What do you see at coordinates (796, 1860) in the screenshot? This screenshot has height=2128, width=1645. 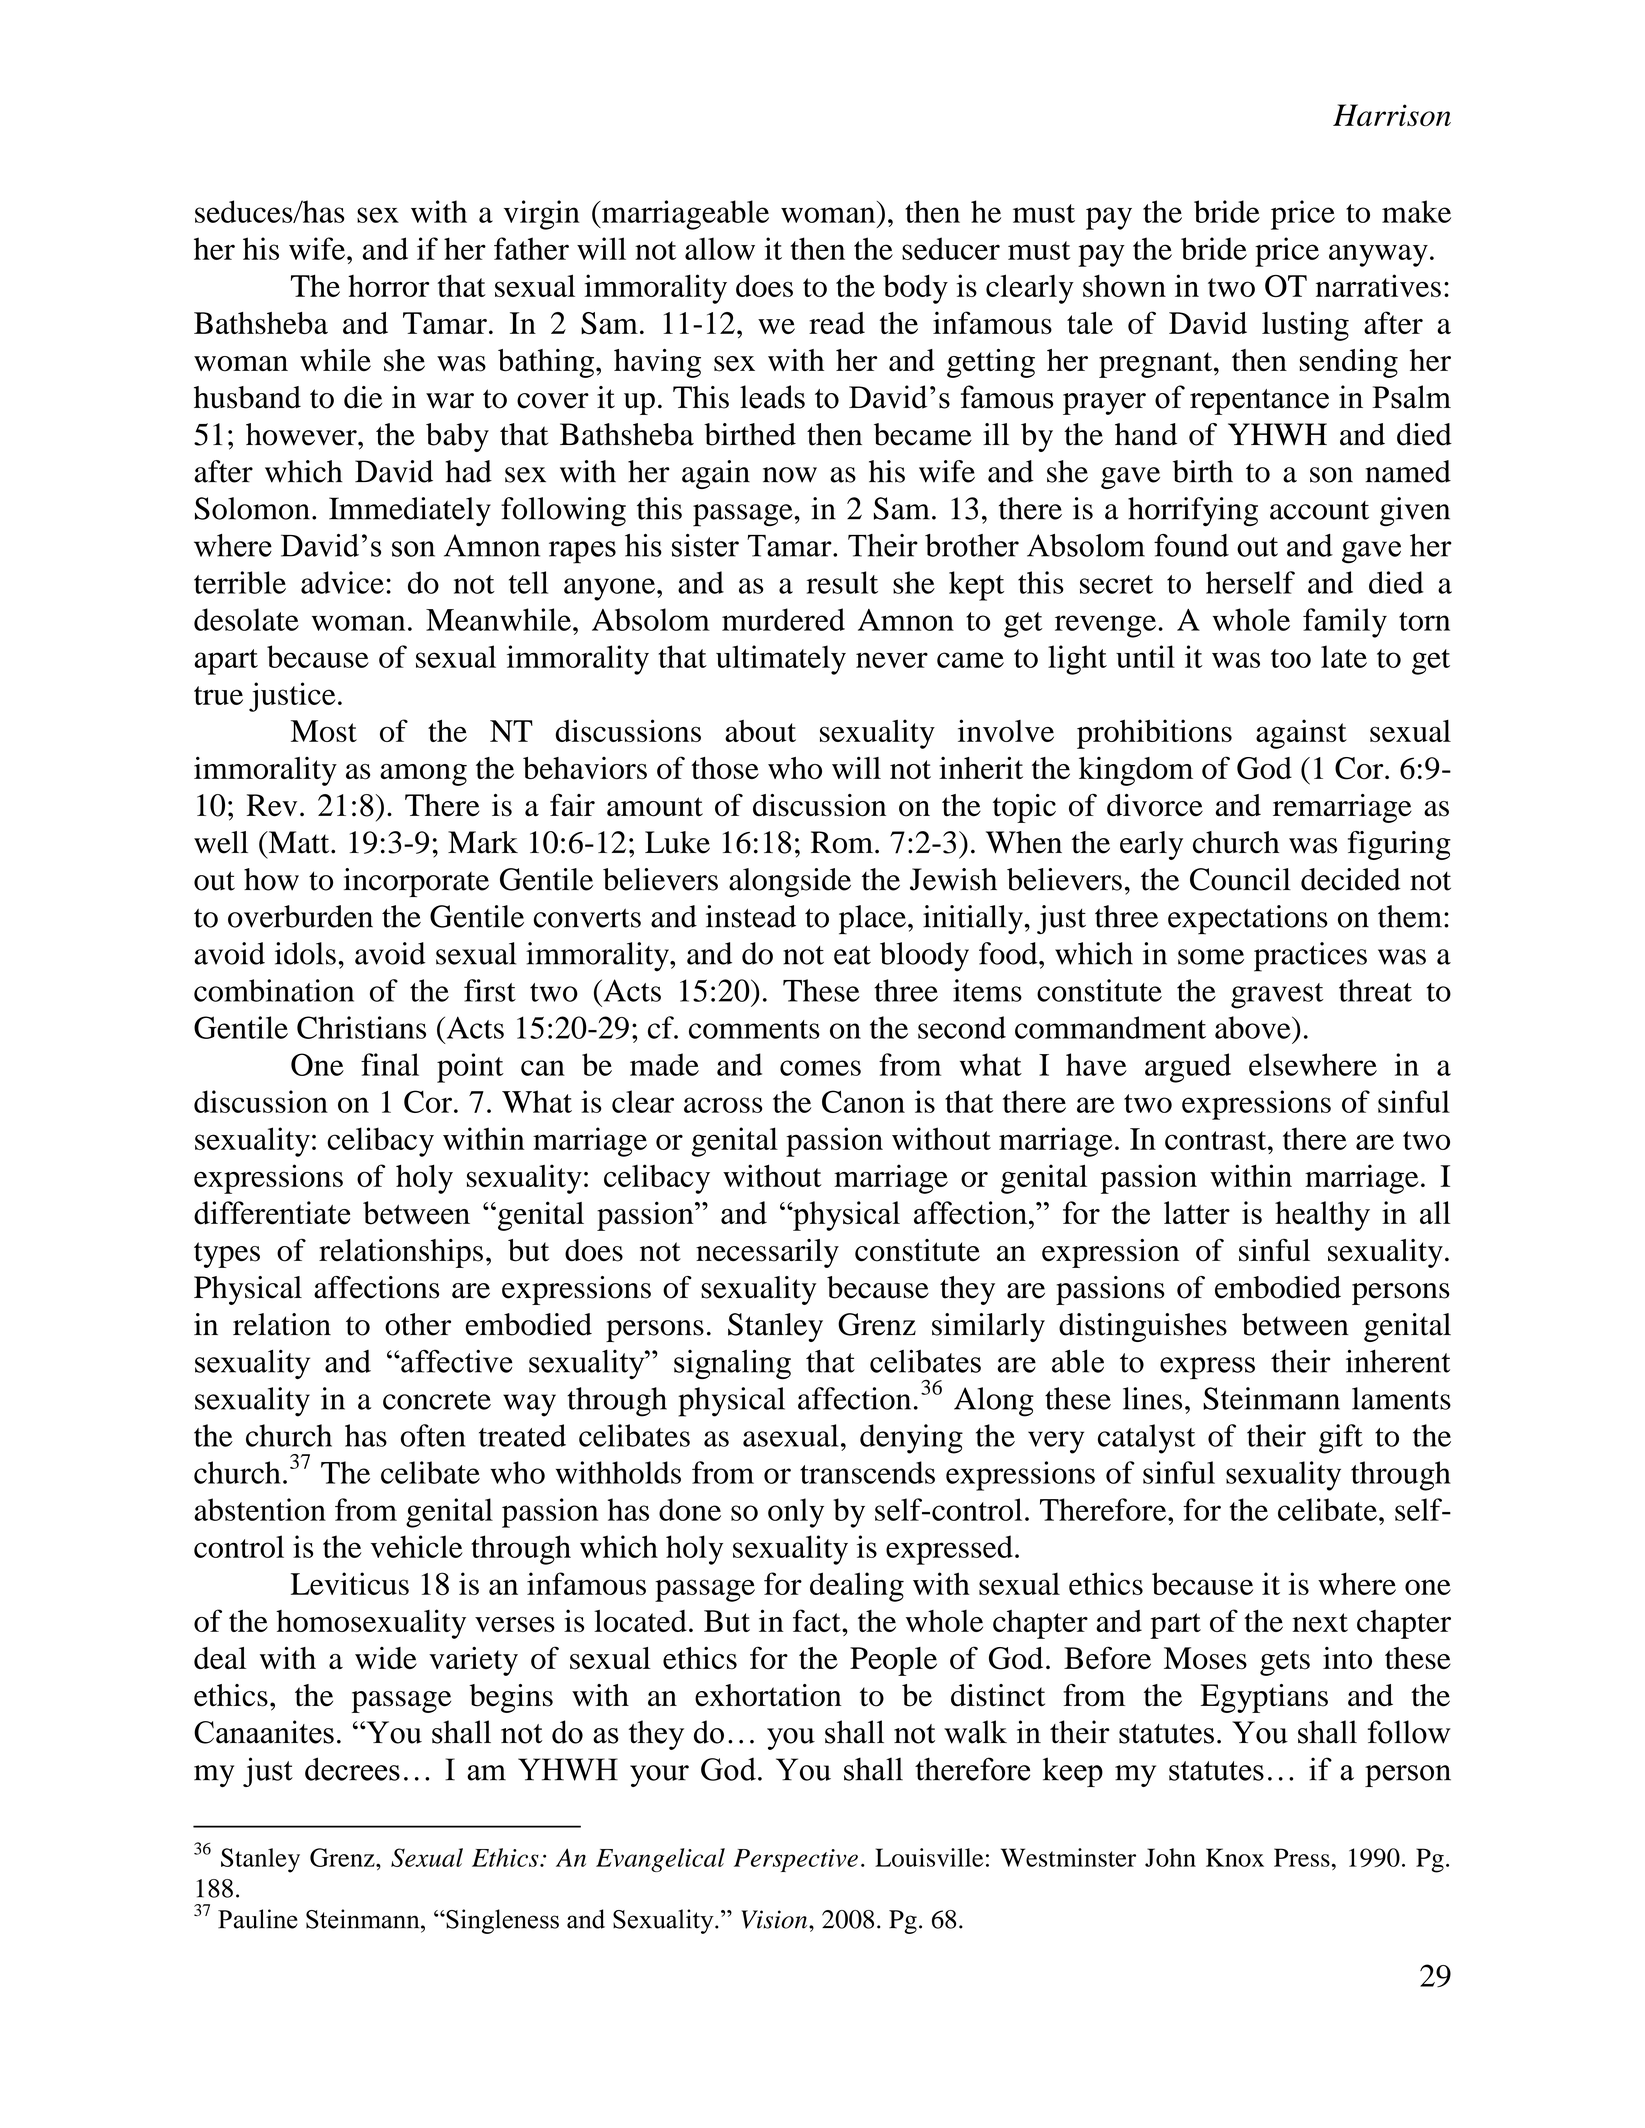 I see `Perspective` at bounding box center [796, 1860].
